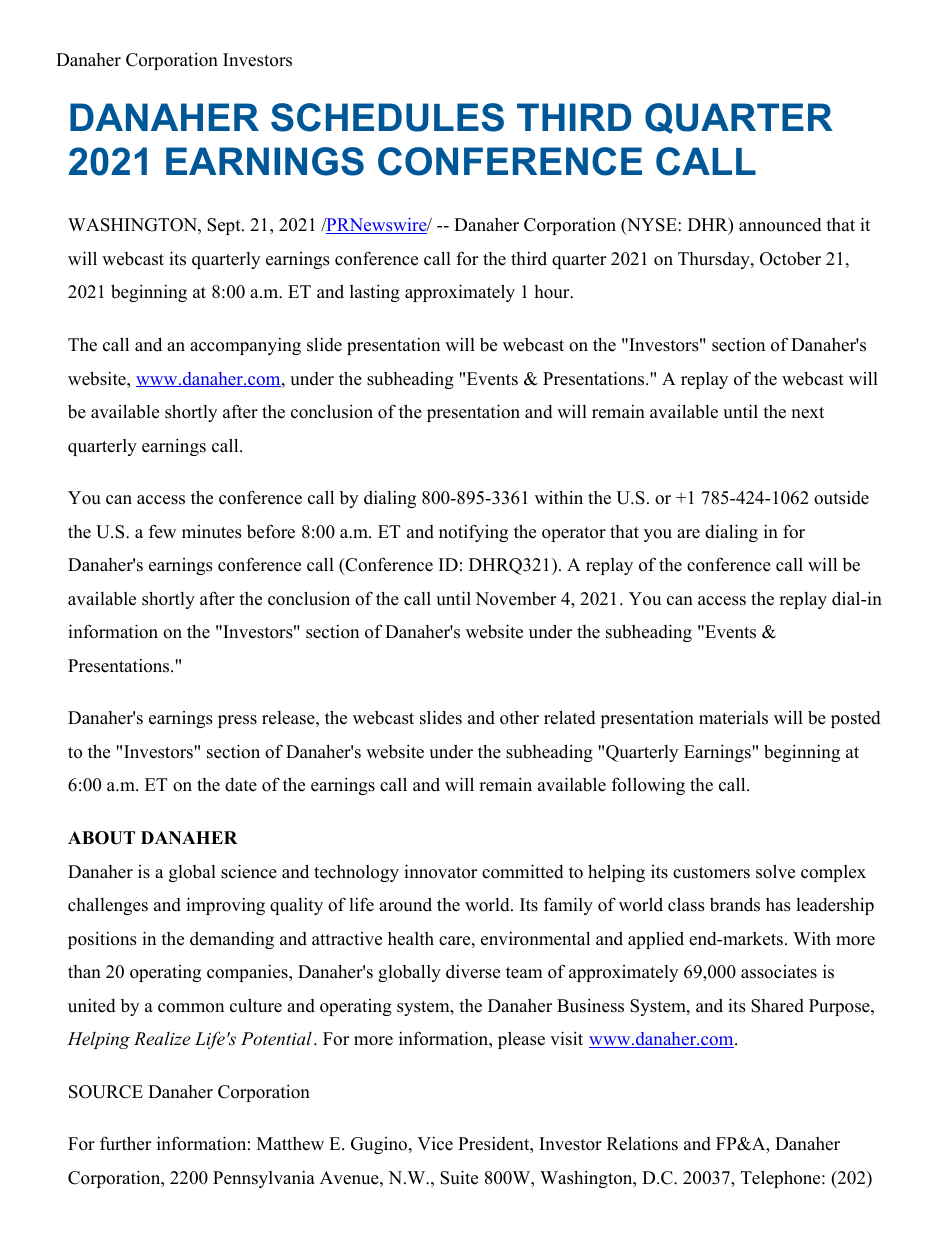  I want to click on Relations, so click(642, 1143).
